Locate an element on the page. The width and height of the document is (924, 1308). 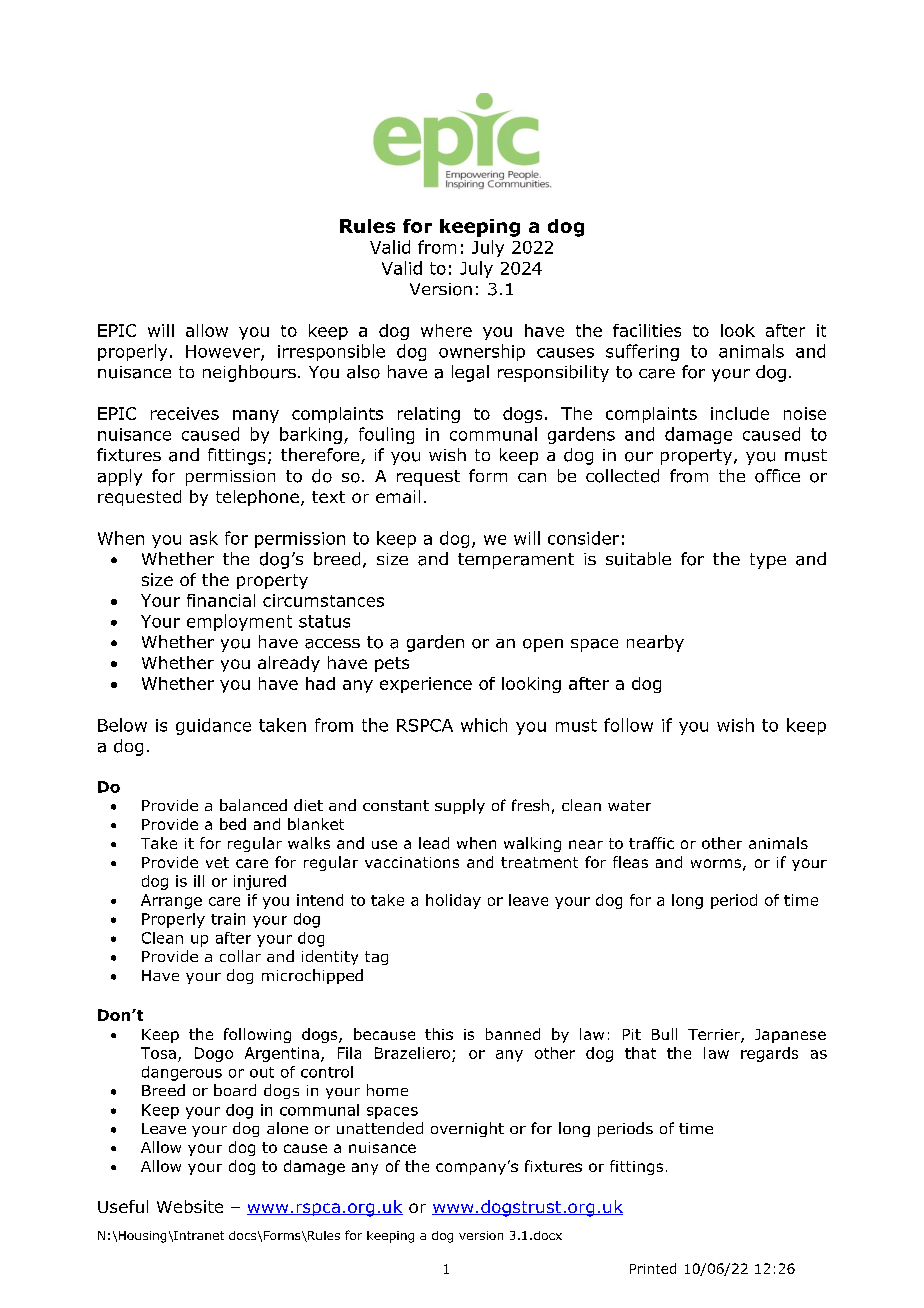
type is located at coordinates (768, 561).
